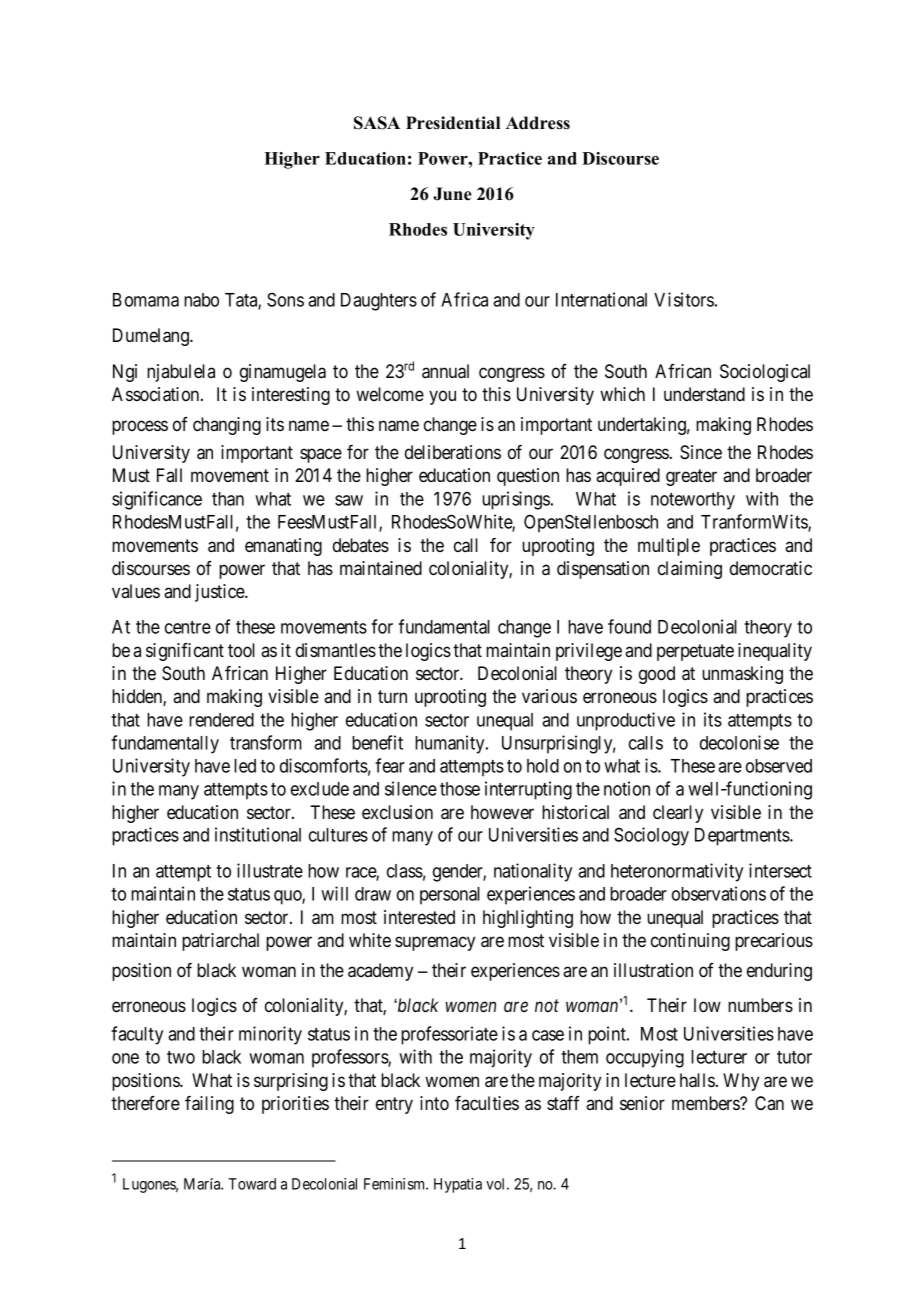 The width and height of the screenshot is (924, 1309). Describe the element at coordinates (252, 1184) in the screenshot. I see `Toward` at that location.
